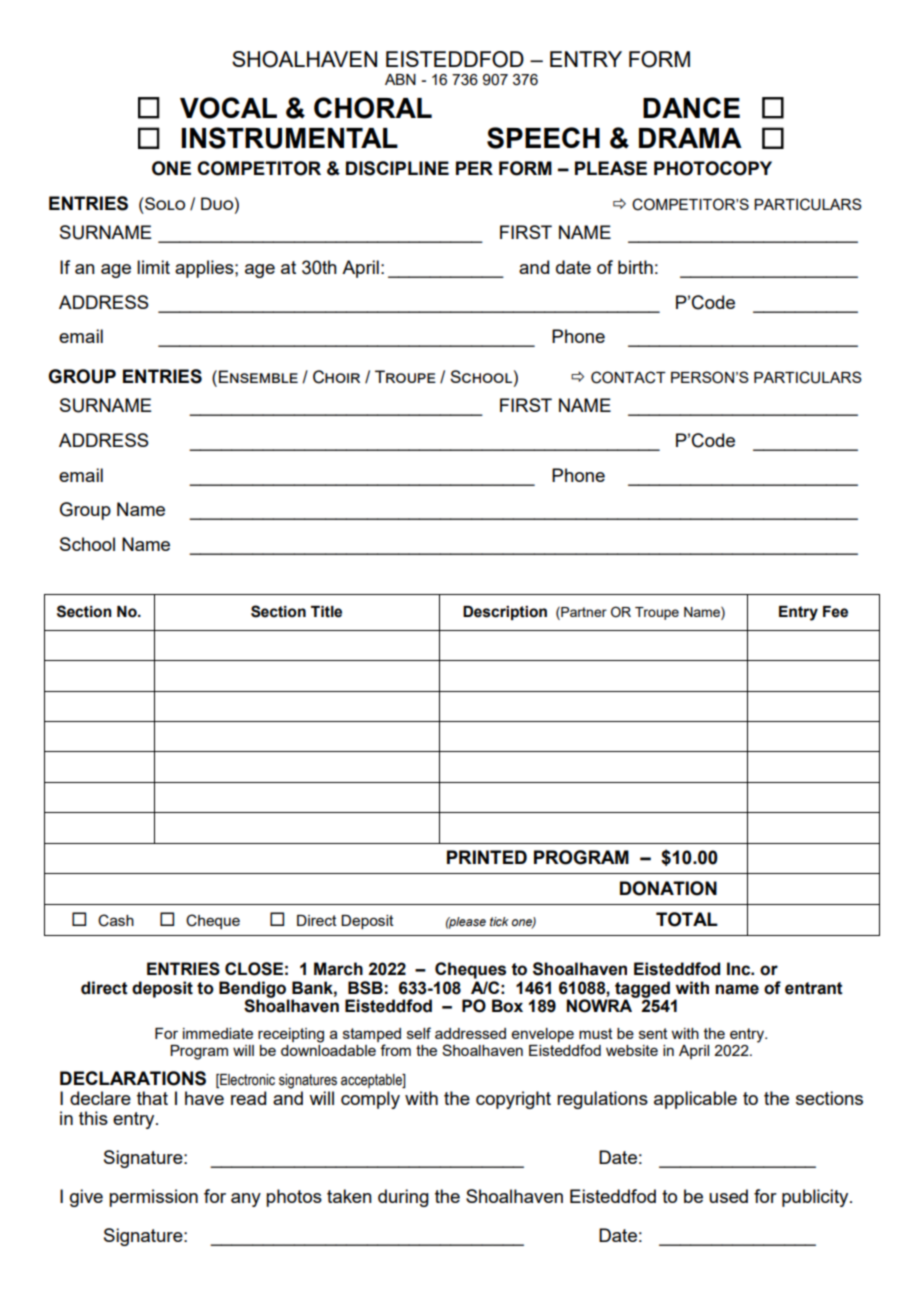 The height and width of the screenshot is (1308, 924). Describe the element at coordinates (400, 79) in the screenshot. I see `ABN` at that location.
